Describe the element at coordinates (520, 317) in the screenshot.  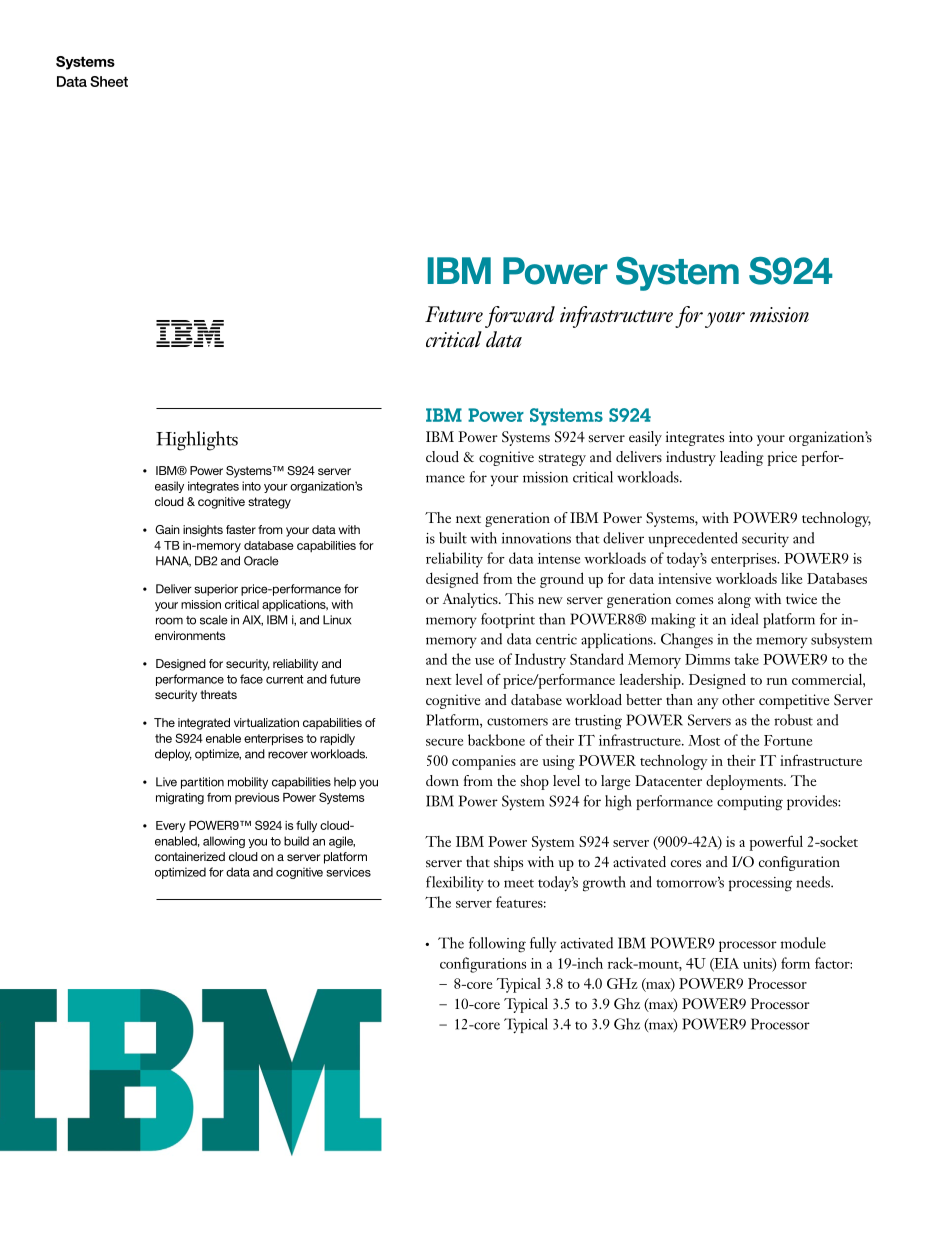
I see `forward` at that location.
